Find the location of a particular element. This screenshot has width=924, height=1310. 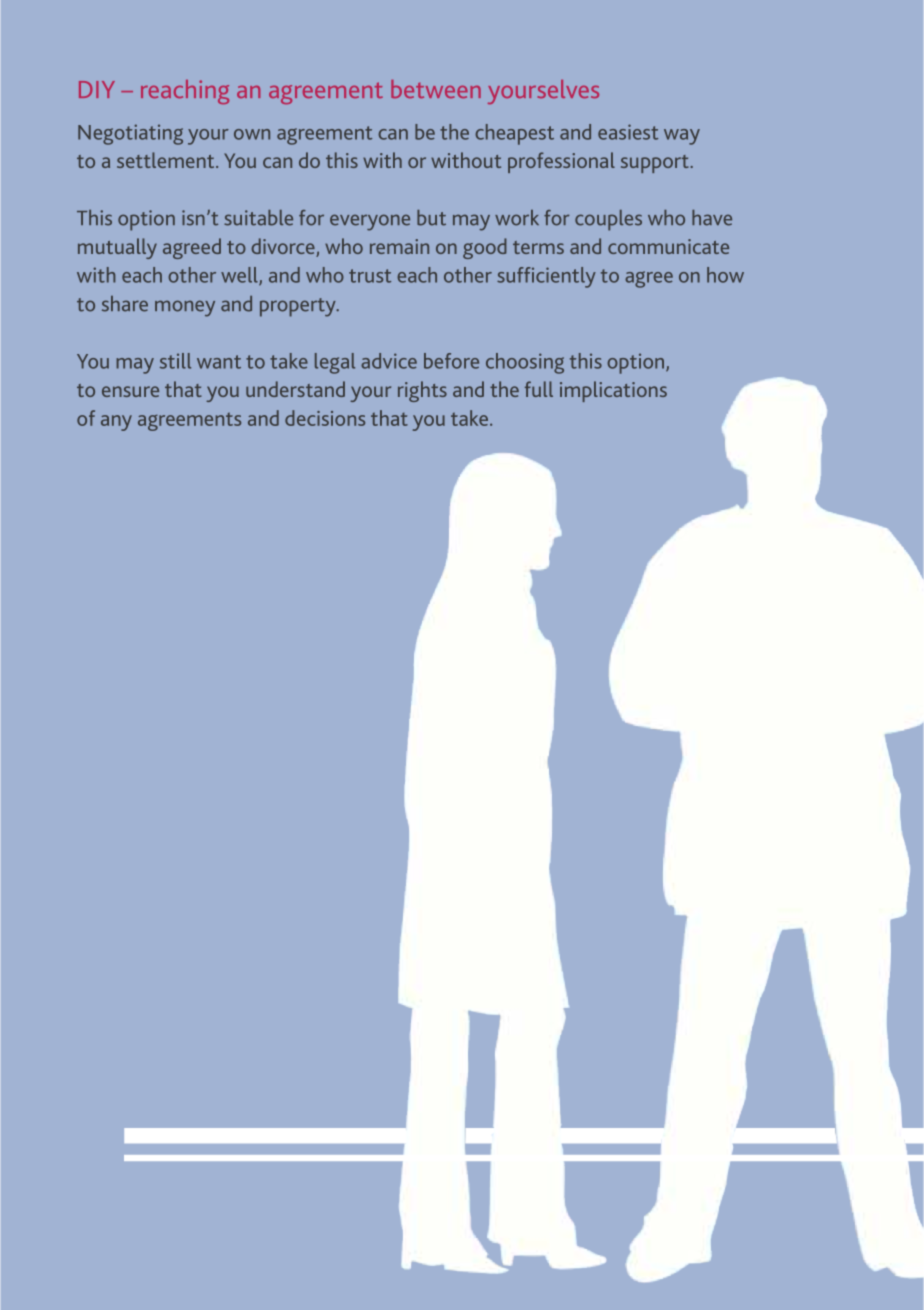

how is located at coordinates (725, 275).
